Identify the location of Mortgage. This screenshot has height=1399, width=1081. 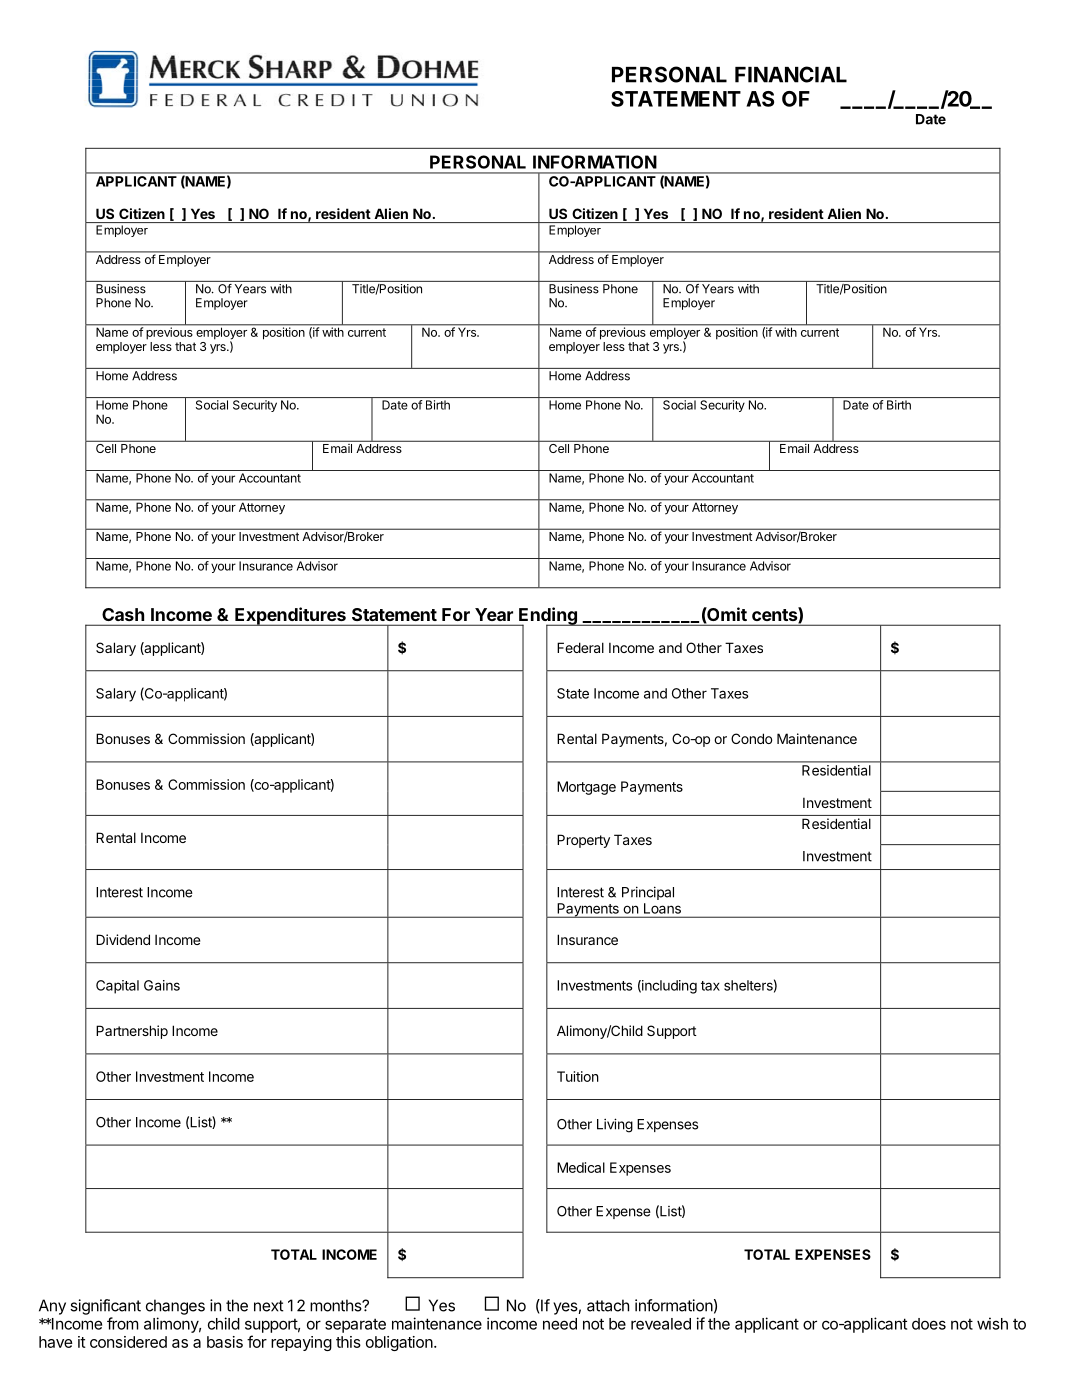
(586, 788).
